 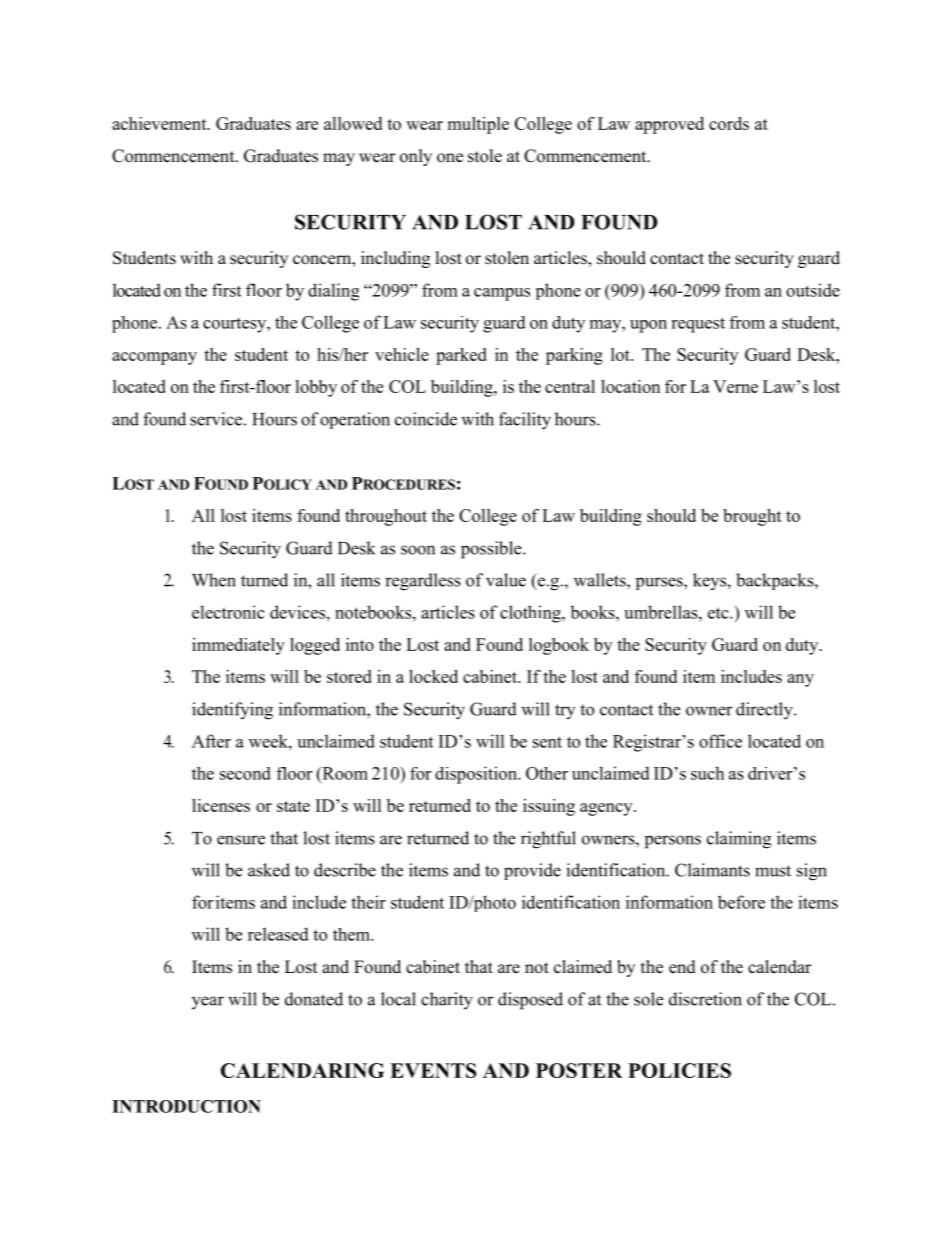 I want to click on lobby, so click(x=316, y=388).
